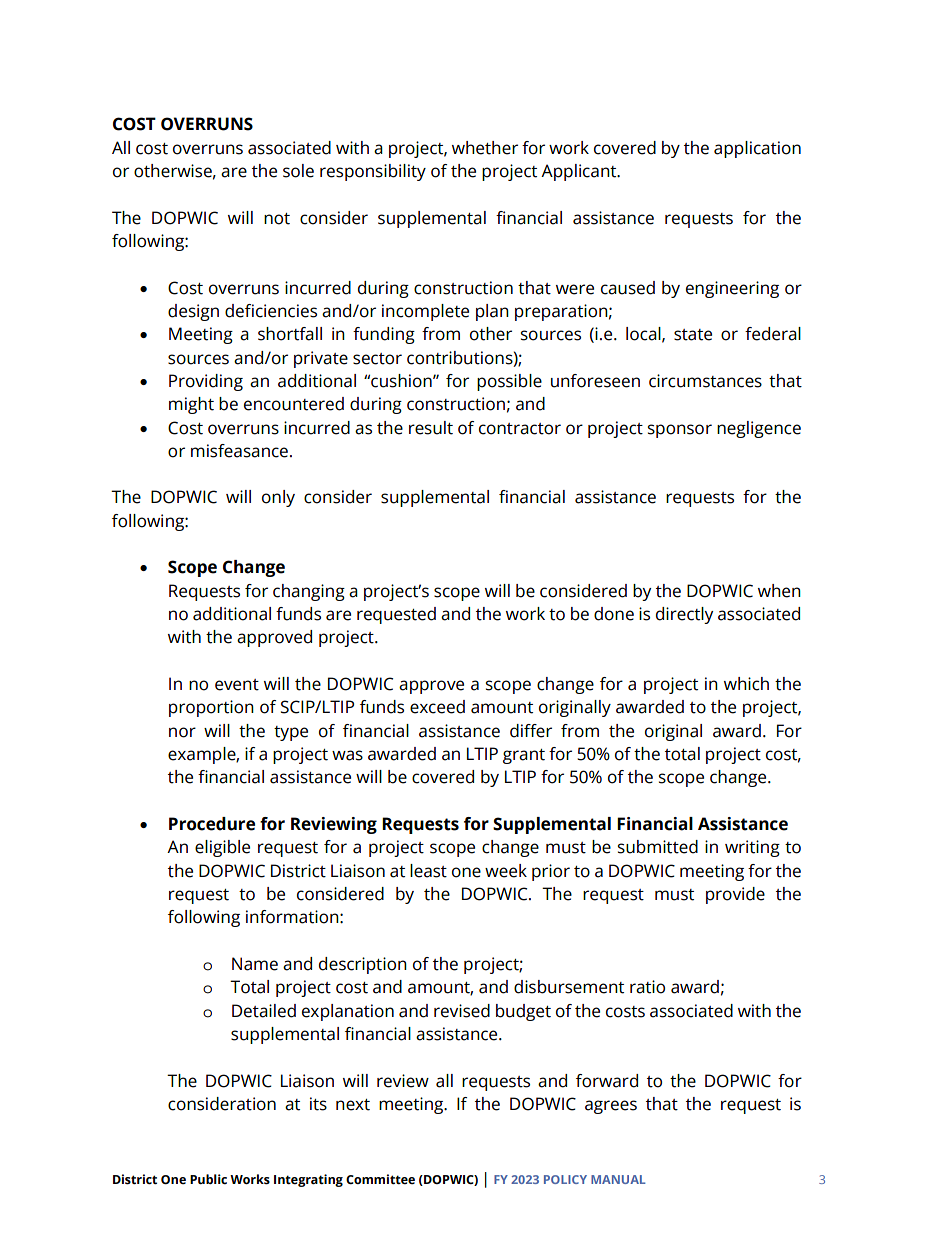 This document has width=952, height=1233. Describe the element at coordinates (298, 171) in the document. I see `sole` at that location.
